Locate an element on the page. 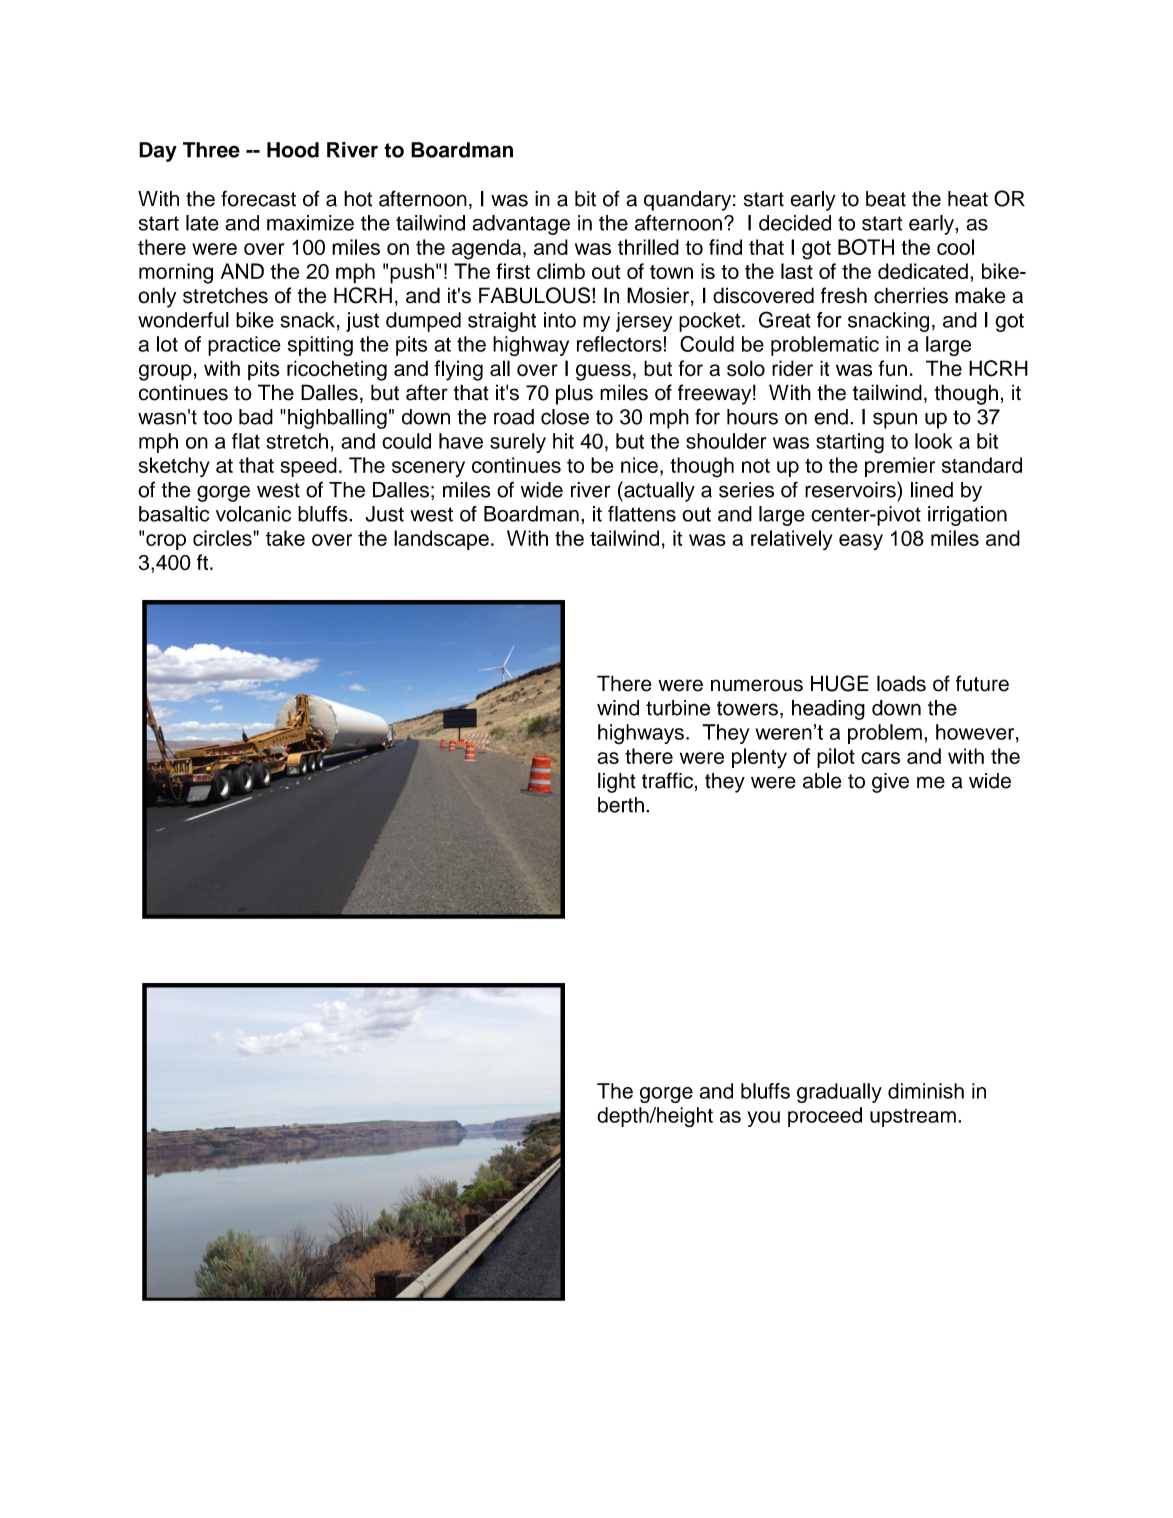 The image size is (1173, 1518). numerous is located at coordinates (757, 685).
